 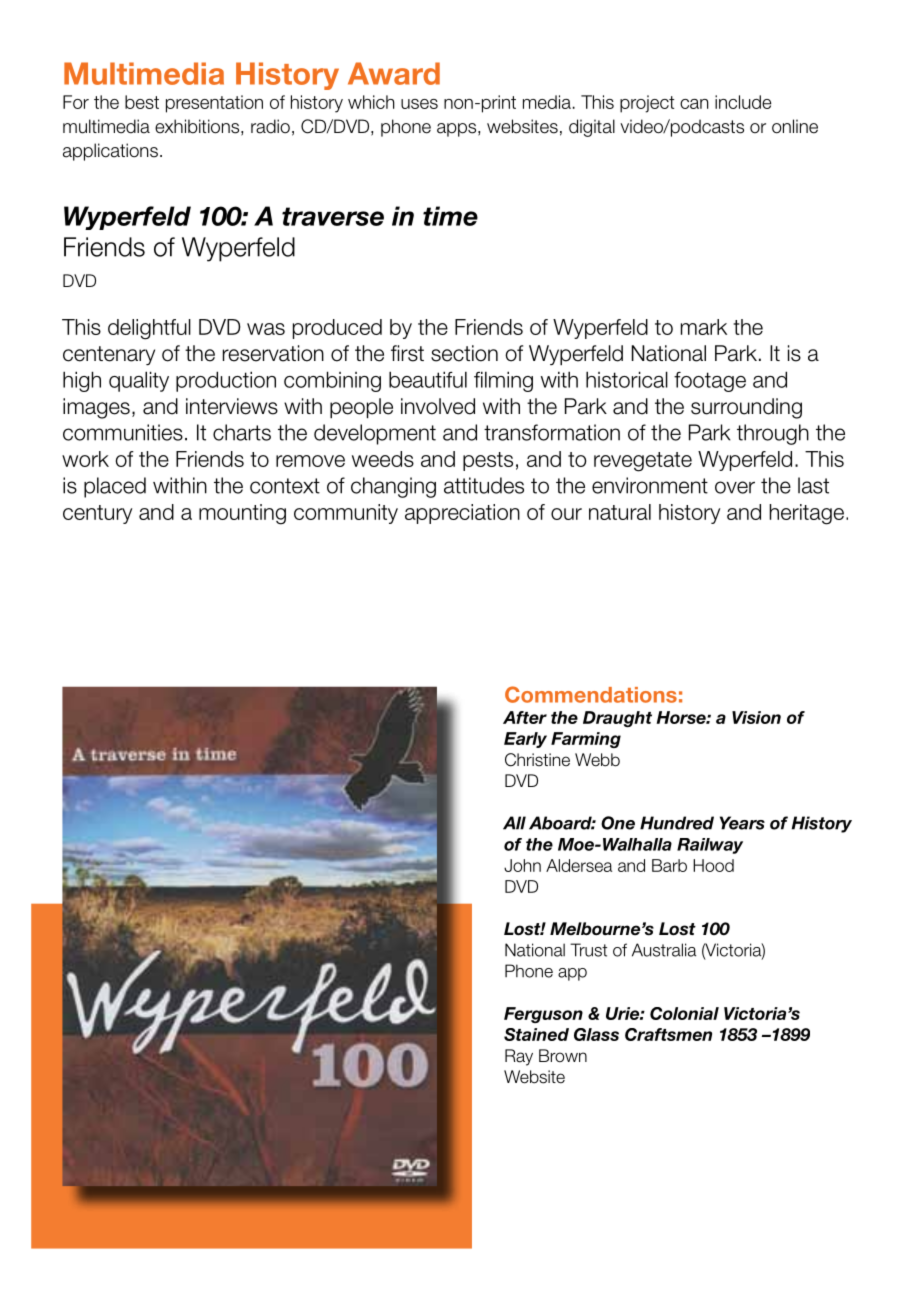 I want to click on uses, so click(x=419, y=104).
